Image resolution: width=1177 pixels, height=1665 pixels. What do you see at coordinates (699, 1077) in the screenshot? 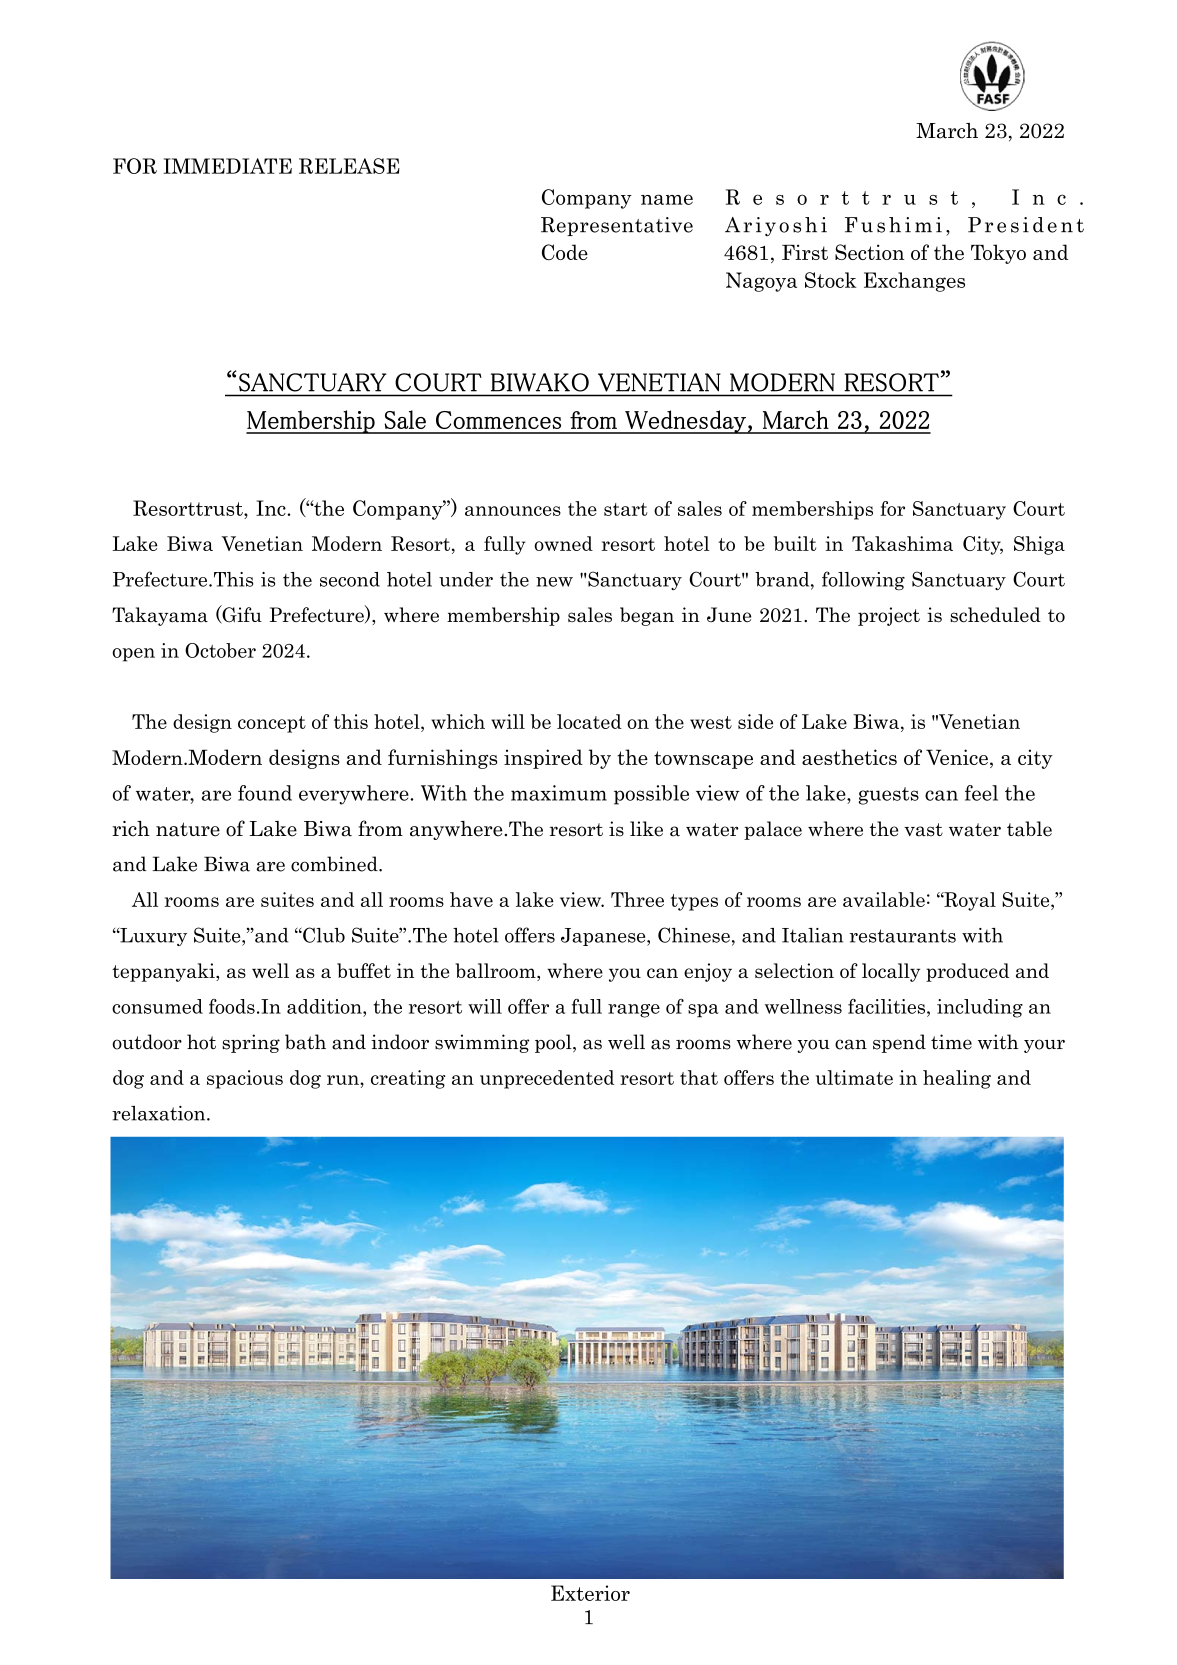
I see `that` at bounding box center [699, 1077].
